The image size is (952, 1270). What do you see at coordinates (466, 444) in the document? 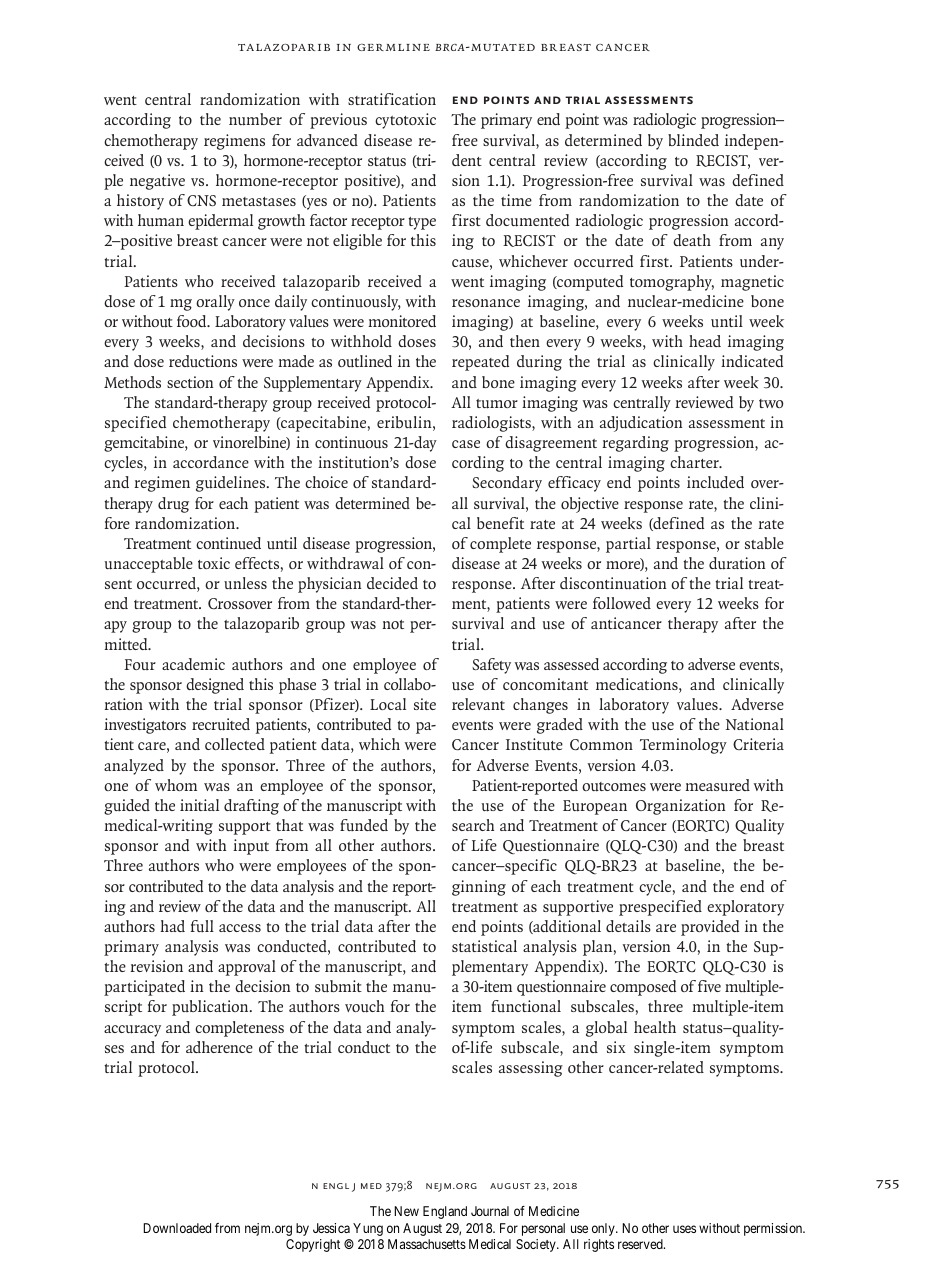
I see `case` at bounding box center [466, 444].
